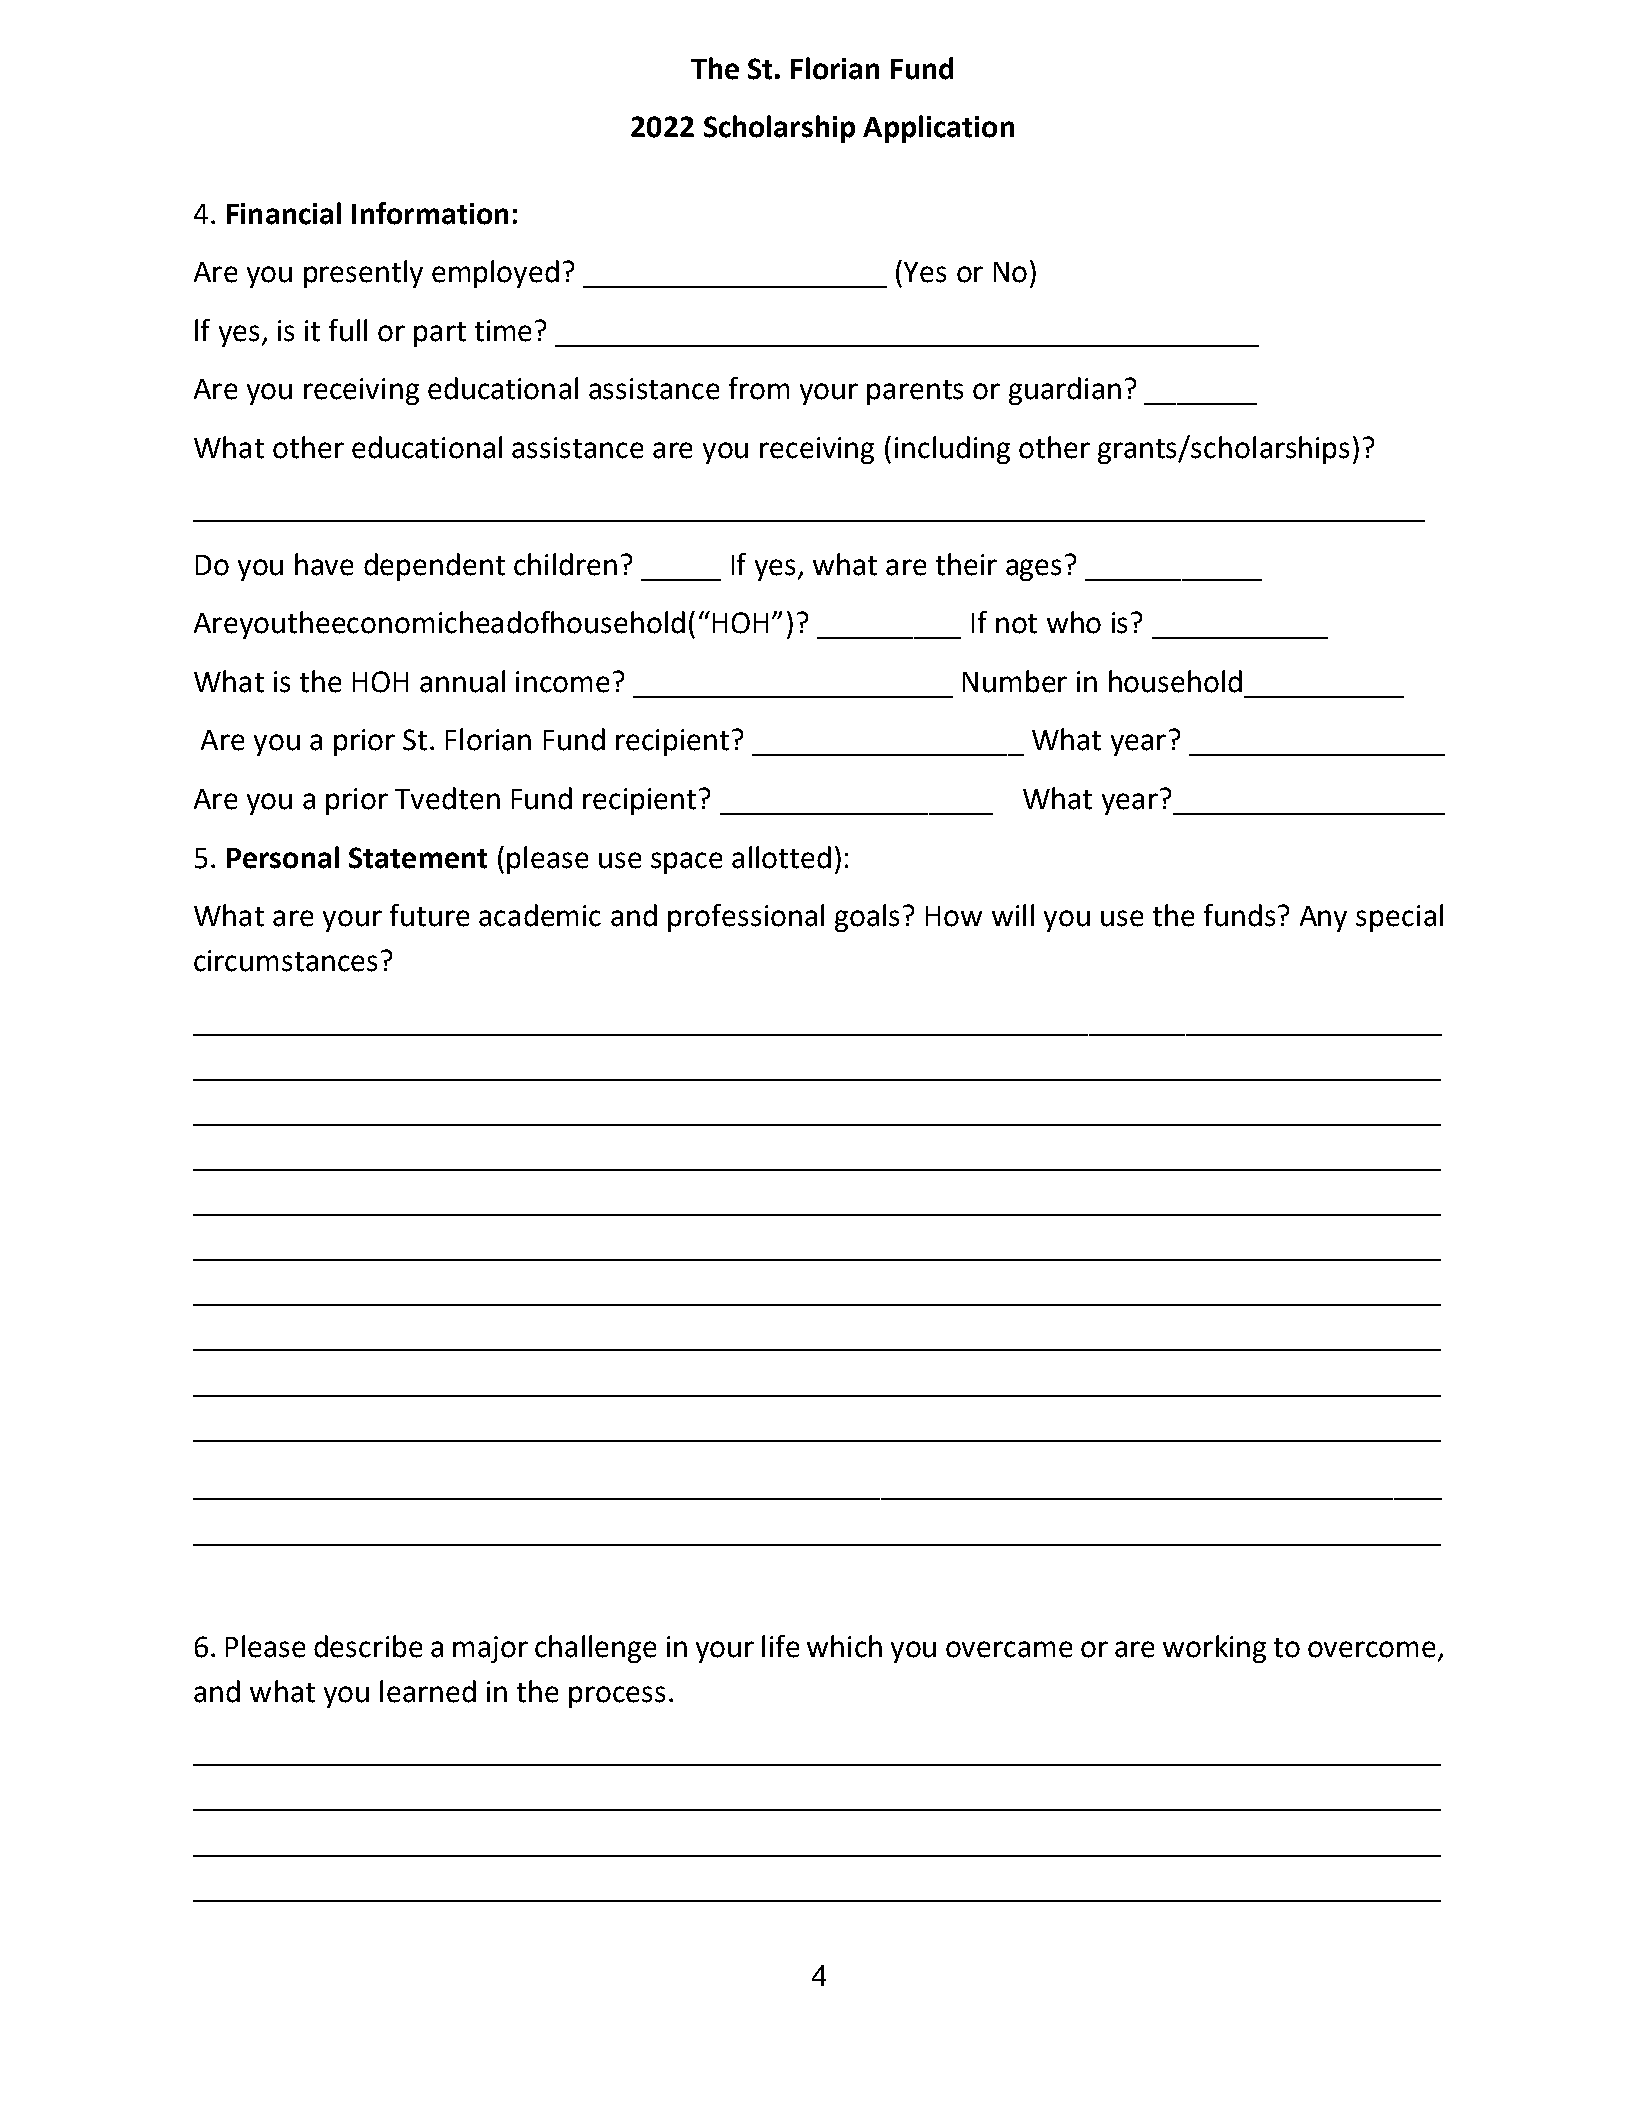 The image size is (1639, 2122). I want to click on guardian, so click(1065, 391).
